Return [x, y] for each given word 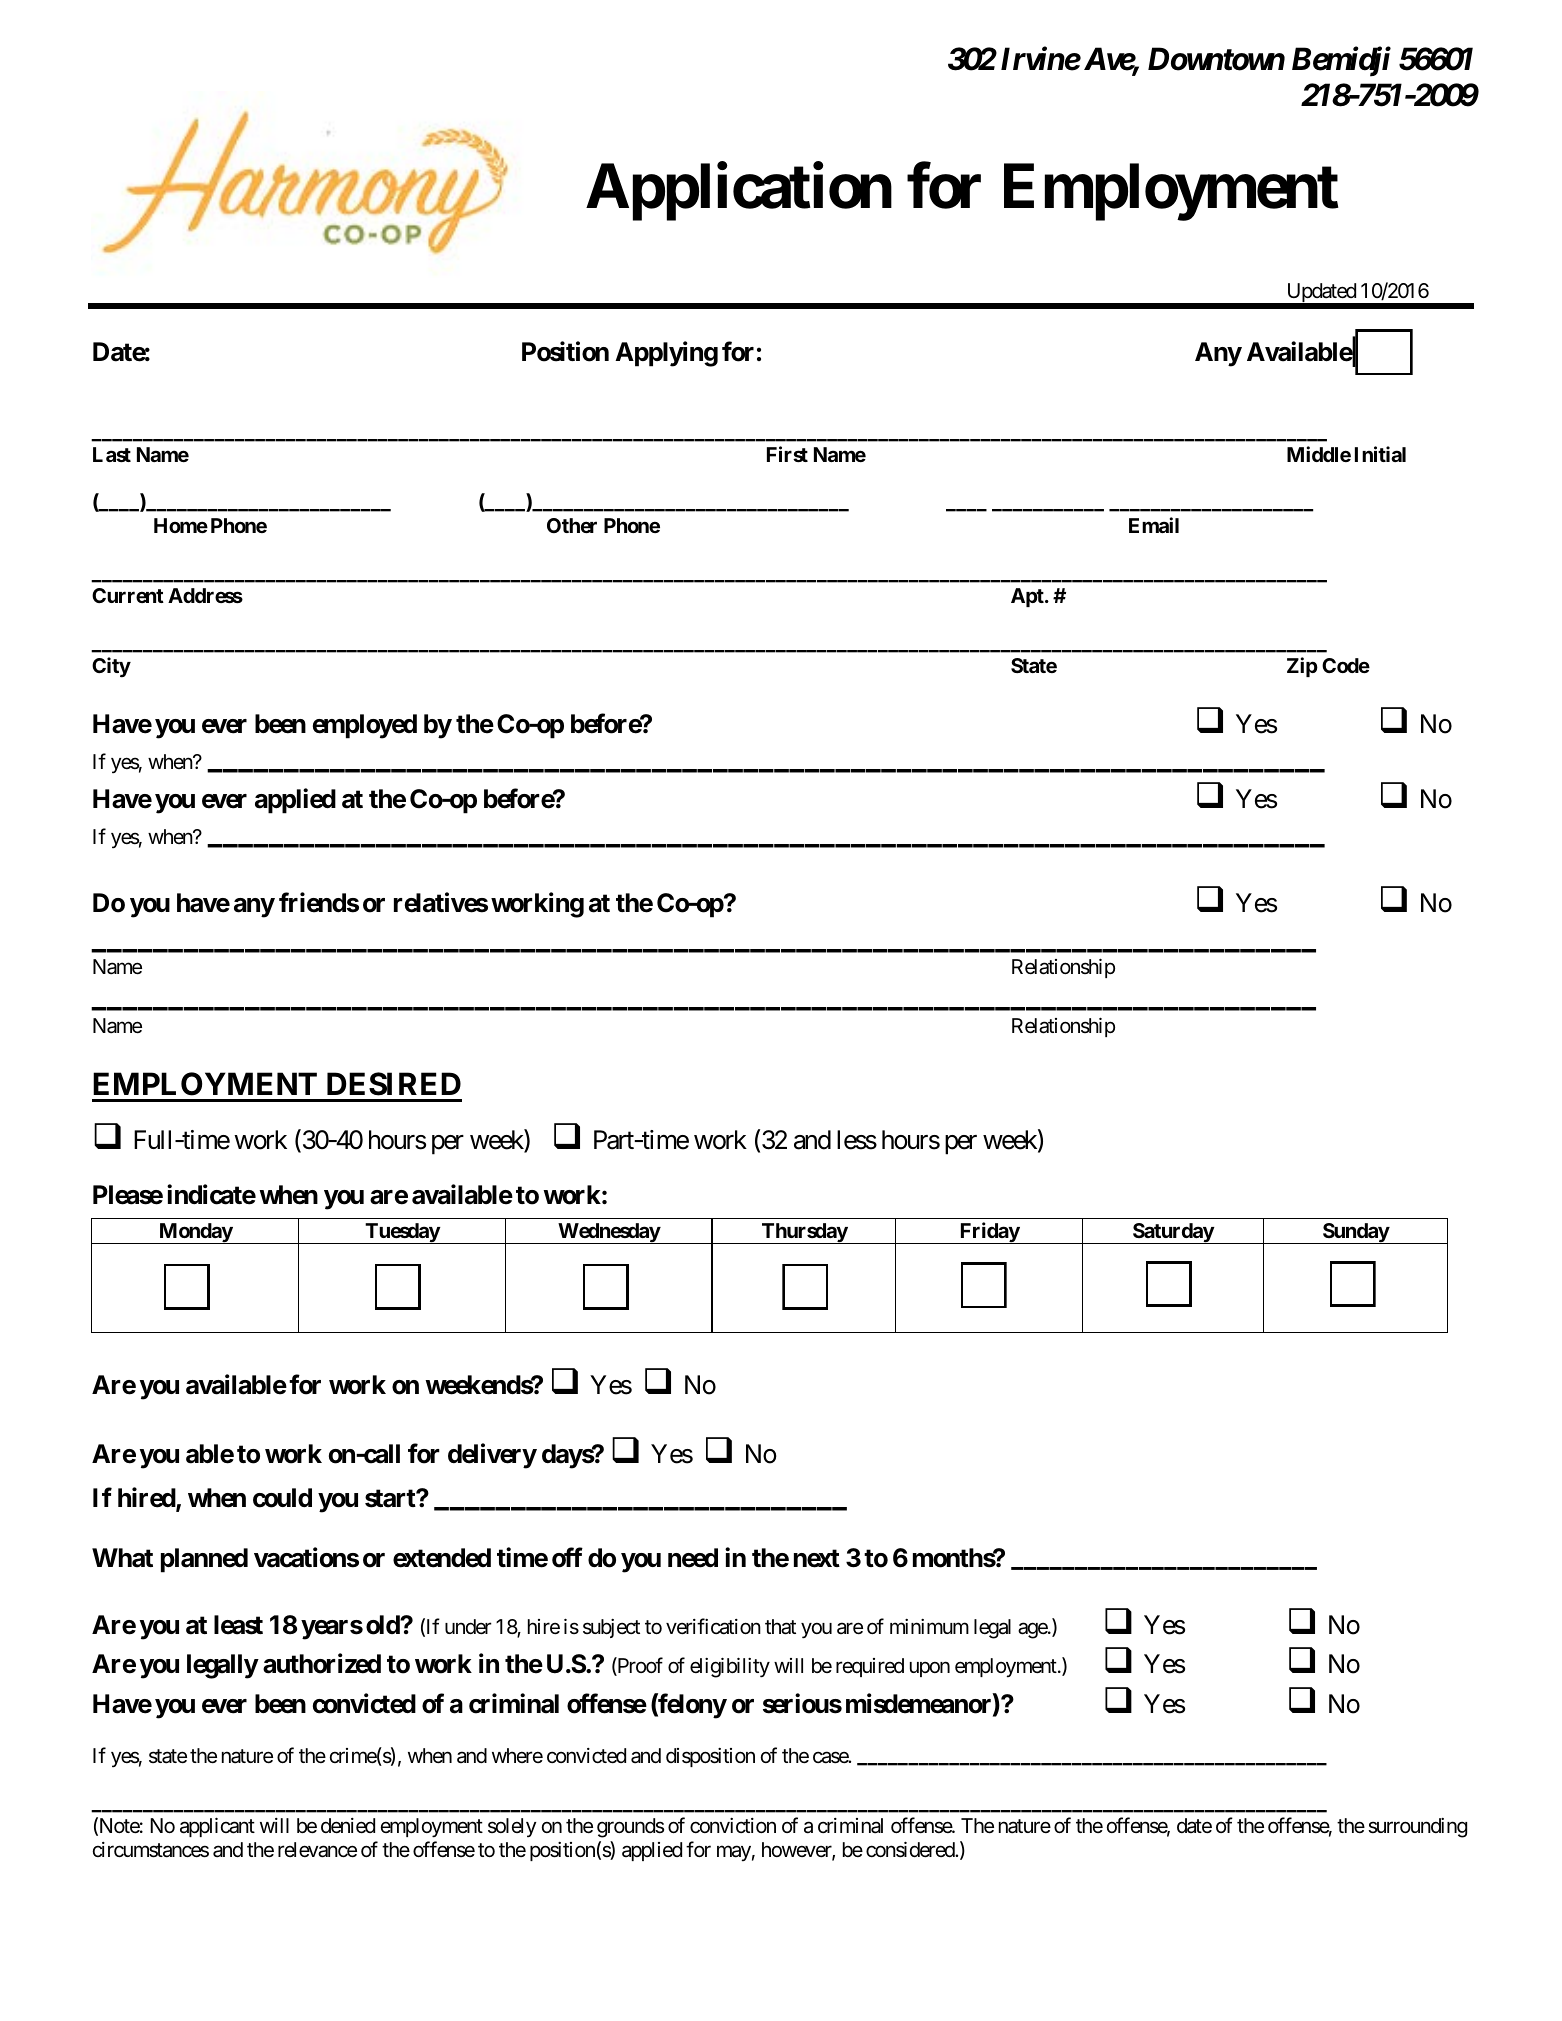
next [817, 1558]
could [282, 1498]
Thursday [804, 1233]
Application [739, 192]
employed [365, 726]
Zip [1302, 667]
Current [128, 595]
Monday [195, 1233]
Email [1154, 525]
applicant [217, 1827]
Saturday [1173, 1233]
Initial [1380, 454]
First [787, 454]
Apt [1028, 597]
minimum [929, 1626]
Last [112, 454]
